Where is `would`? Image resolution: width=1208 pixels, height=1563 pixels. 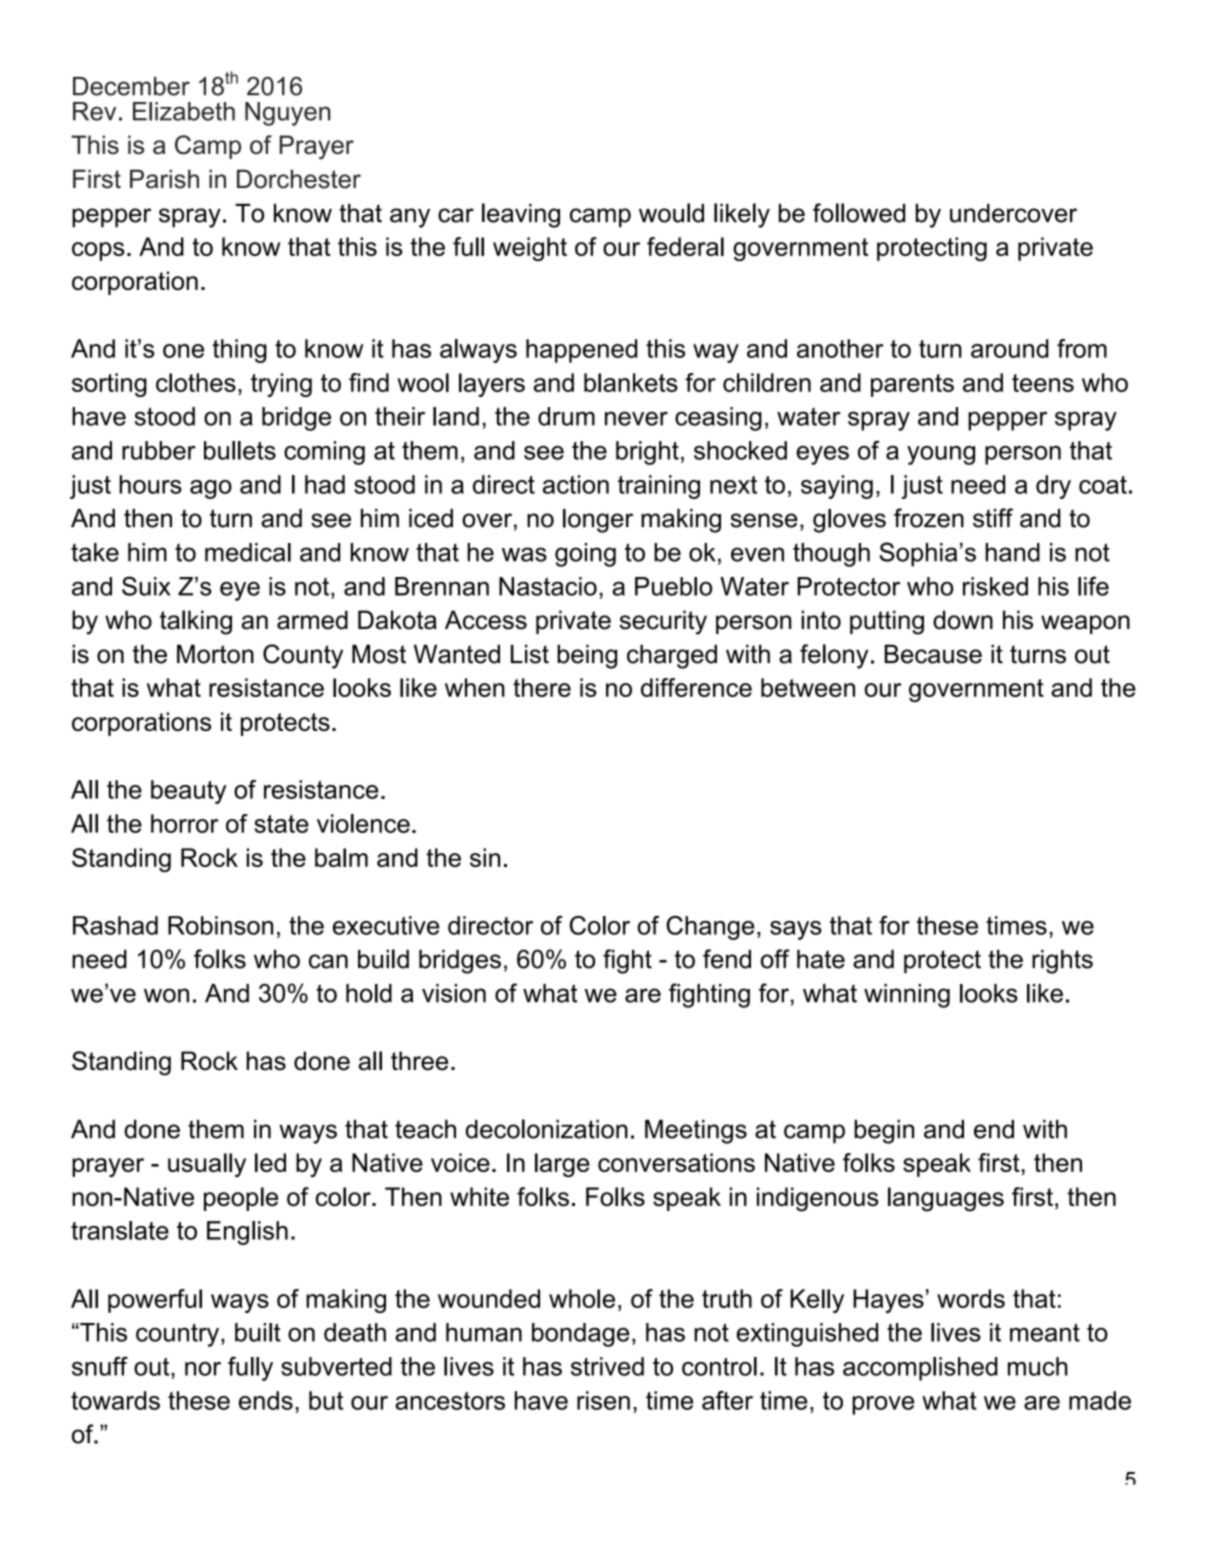 would is located at coordinates (671, 213).
